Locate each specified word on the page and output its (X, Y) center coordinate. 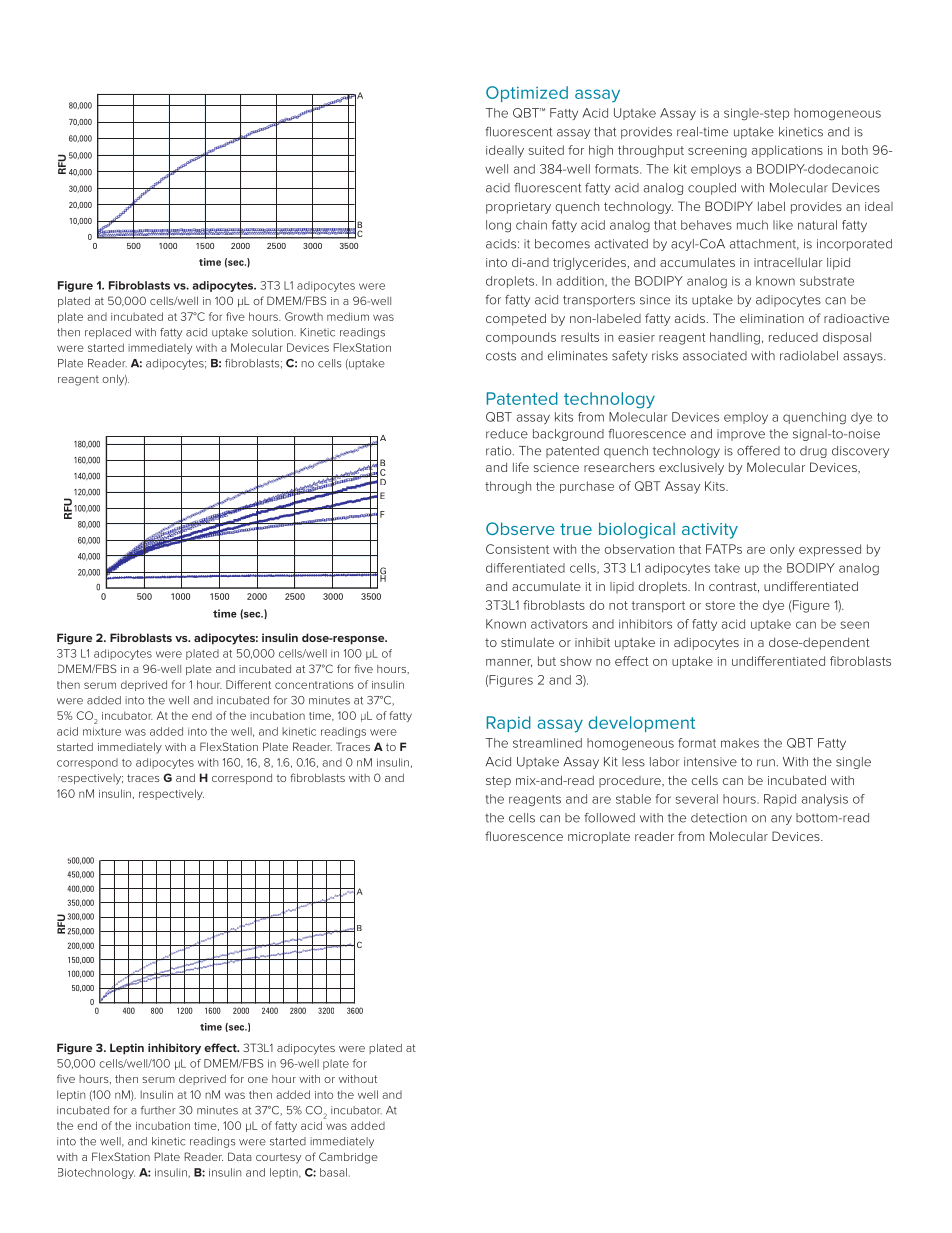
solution (273, 332)
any (781, 820)
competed (516, 319)
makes (740, 743)
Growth (304, 316)
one (258, 1080)
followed (609, 818)
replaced (108, 333)
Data (239, 1156)
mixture (102, 731)
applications (787, 151)
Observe (520, 528)
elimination (772, 318)
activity (710, 531)
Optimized (527, 94)
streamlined (547, 743)
